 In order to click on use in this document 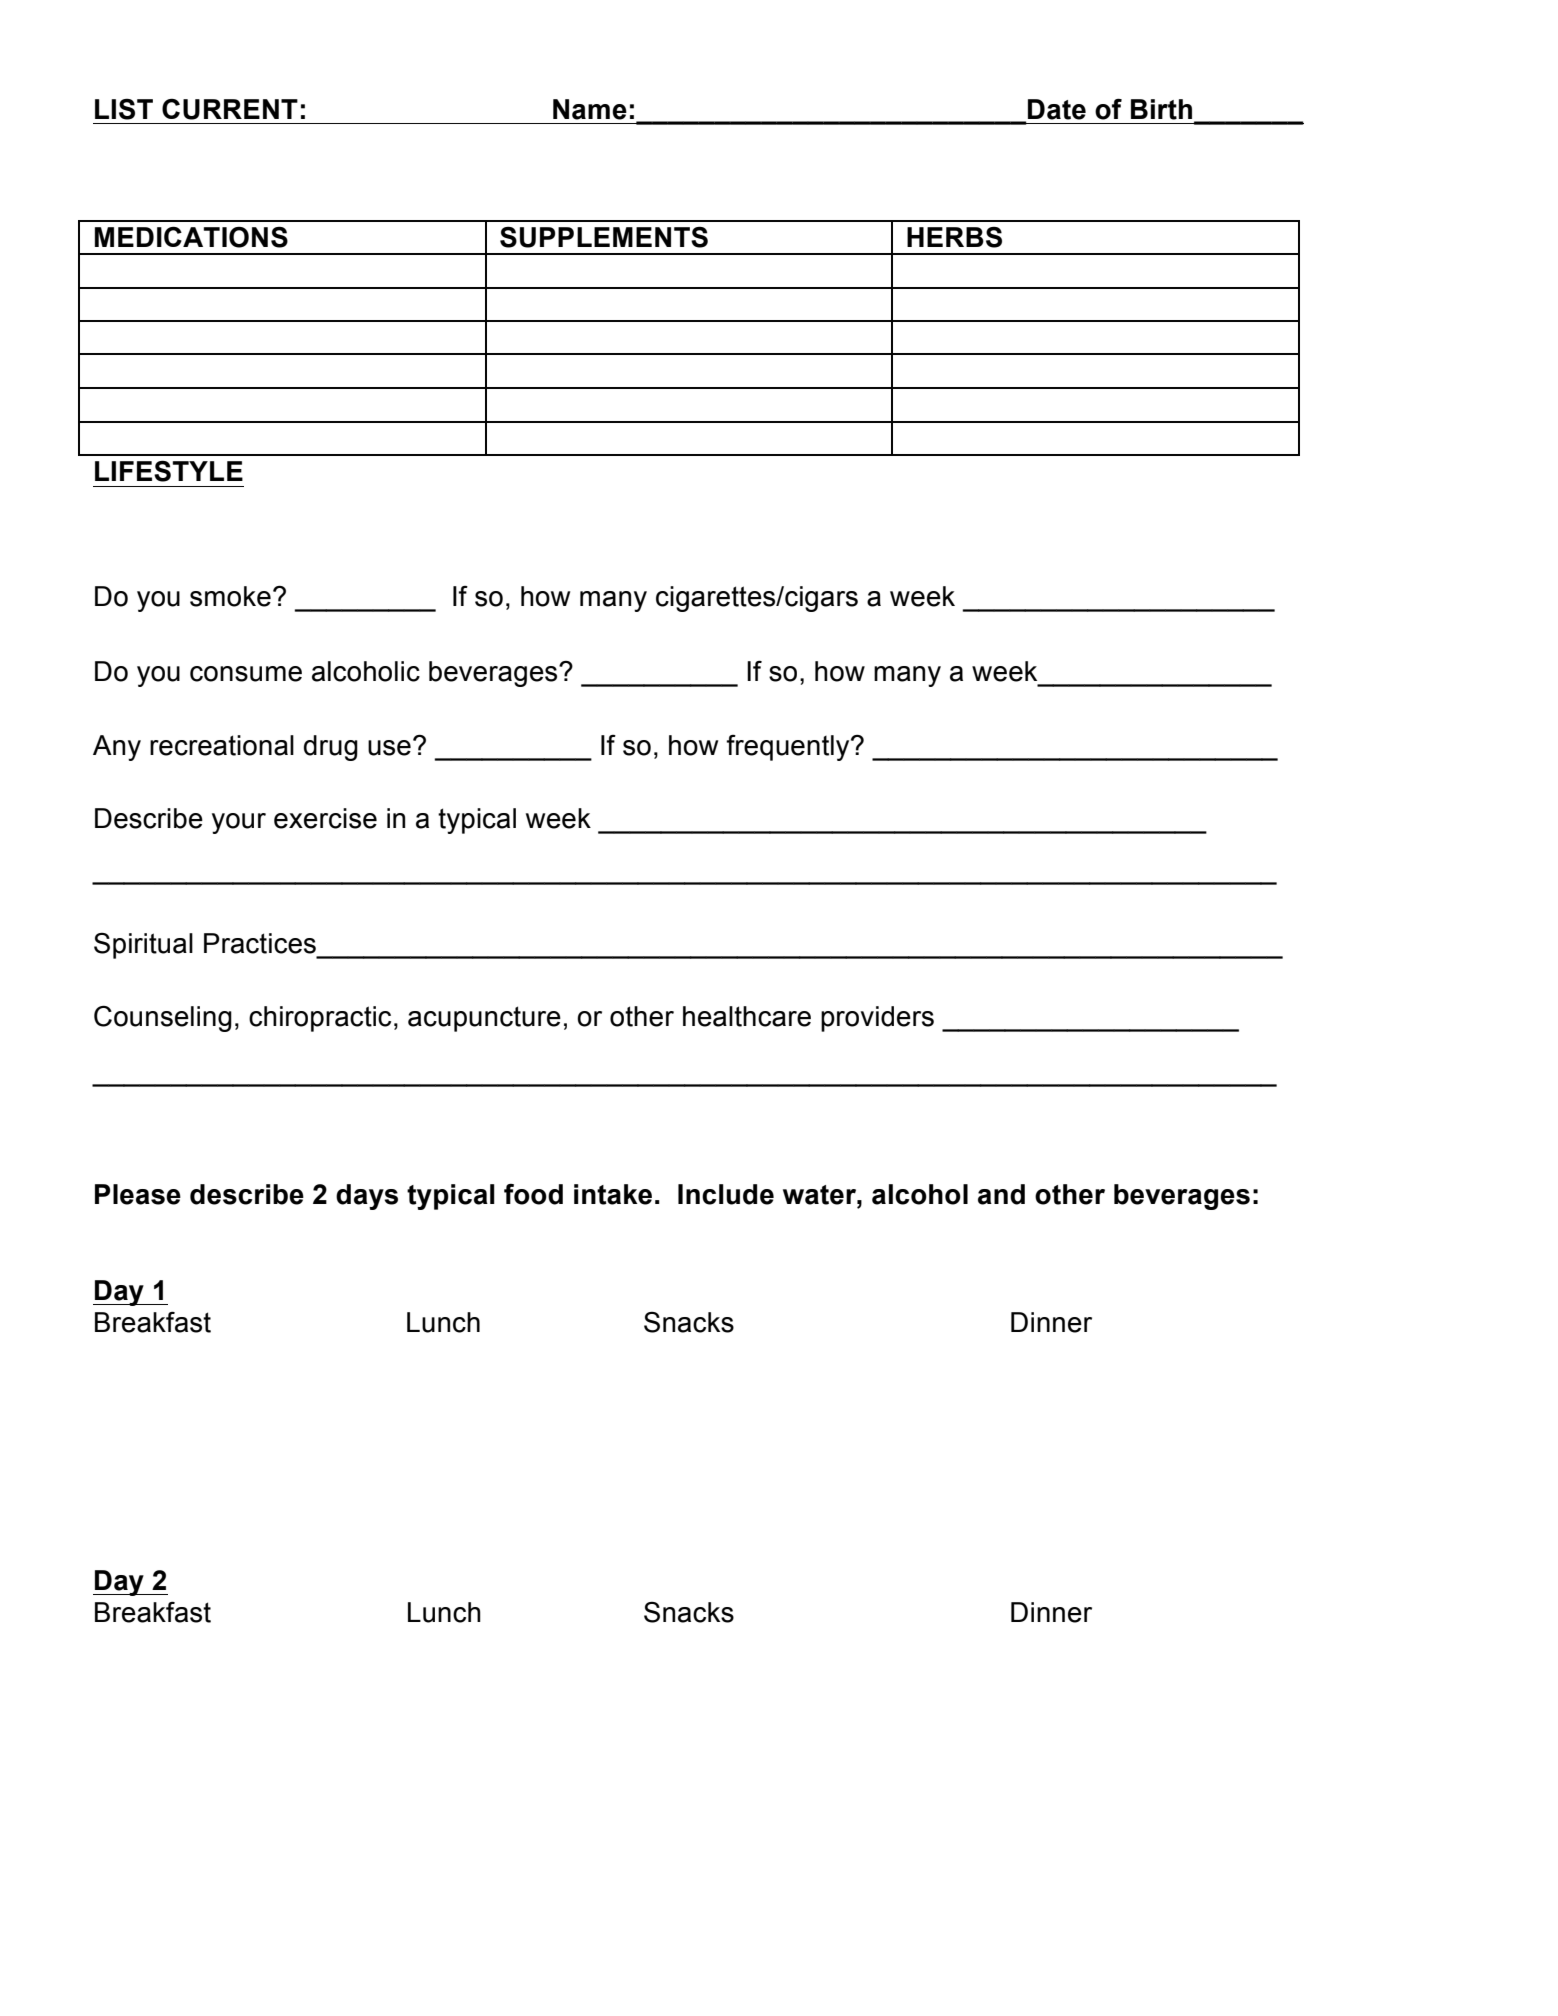, I will do `click(389, 748)`.
